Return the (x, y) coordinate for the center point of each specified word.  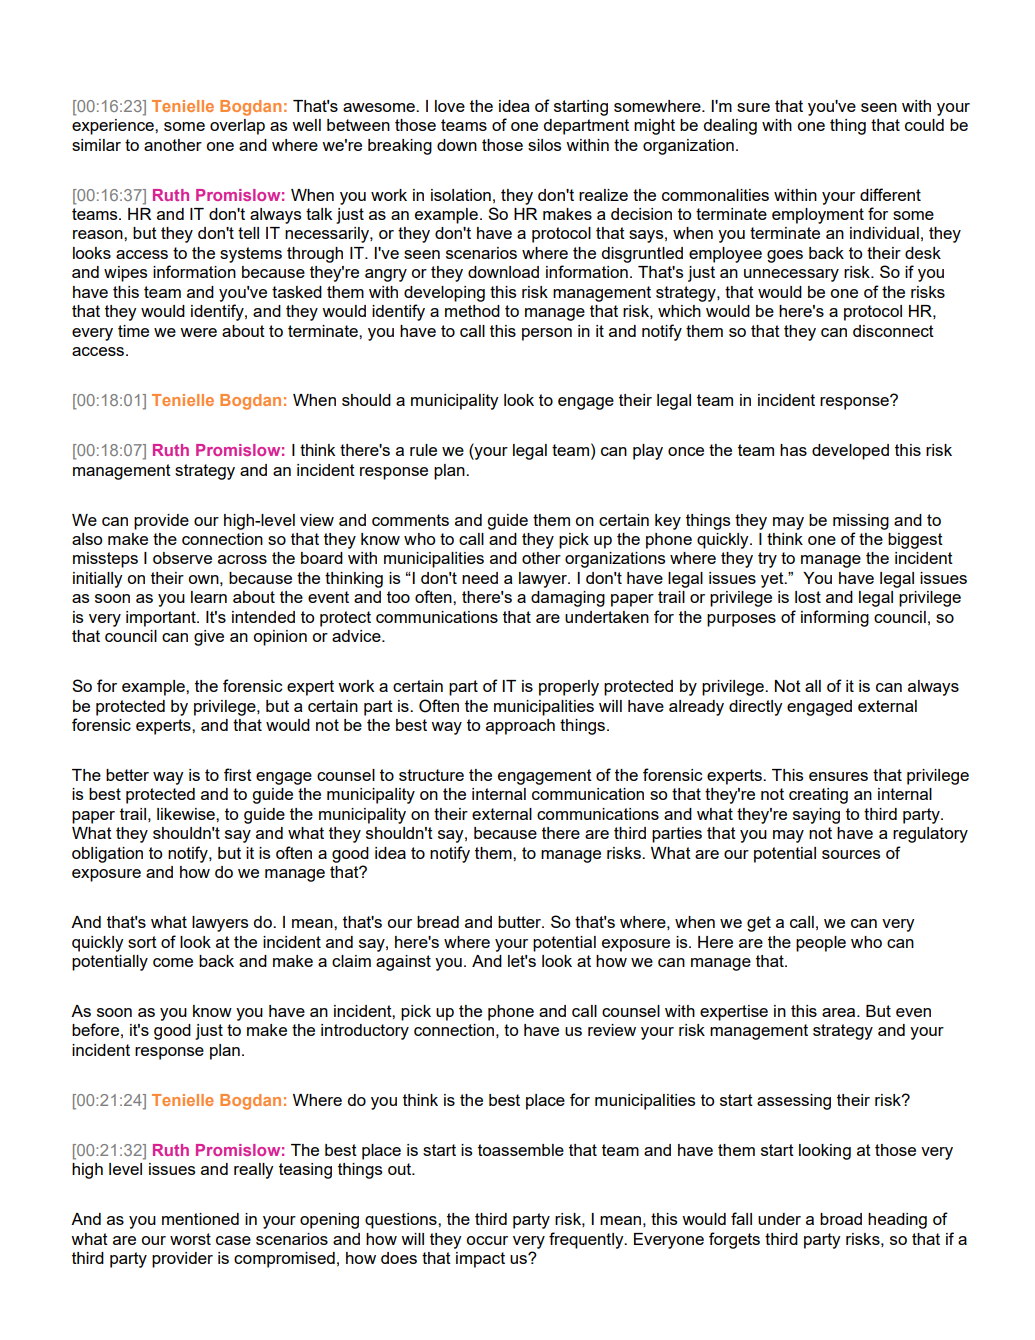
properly (569, 688)
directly (756, 708)
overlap (237, 127)
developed (850, 452)
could (924, 125)
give (209, 638)
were (198, 332)
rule (423, 450)
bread (438, 922)
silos (544, 145)
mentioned (200, 1219)
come (173, 962)
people (821, 944)
